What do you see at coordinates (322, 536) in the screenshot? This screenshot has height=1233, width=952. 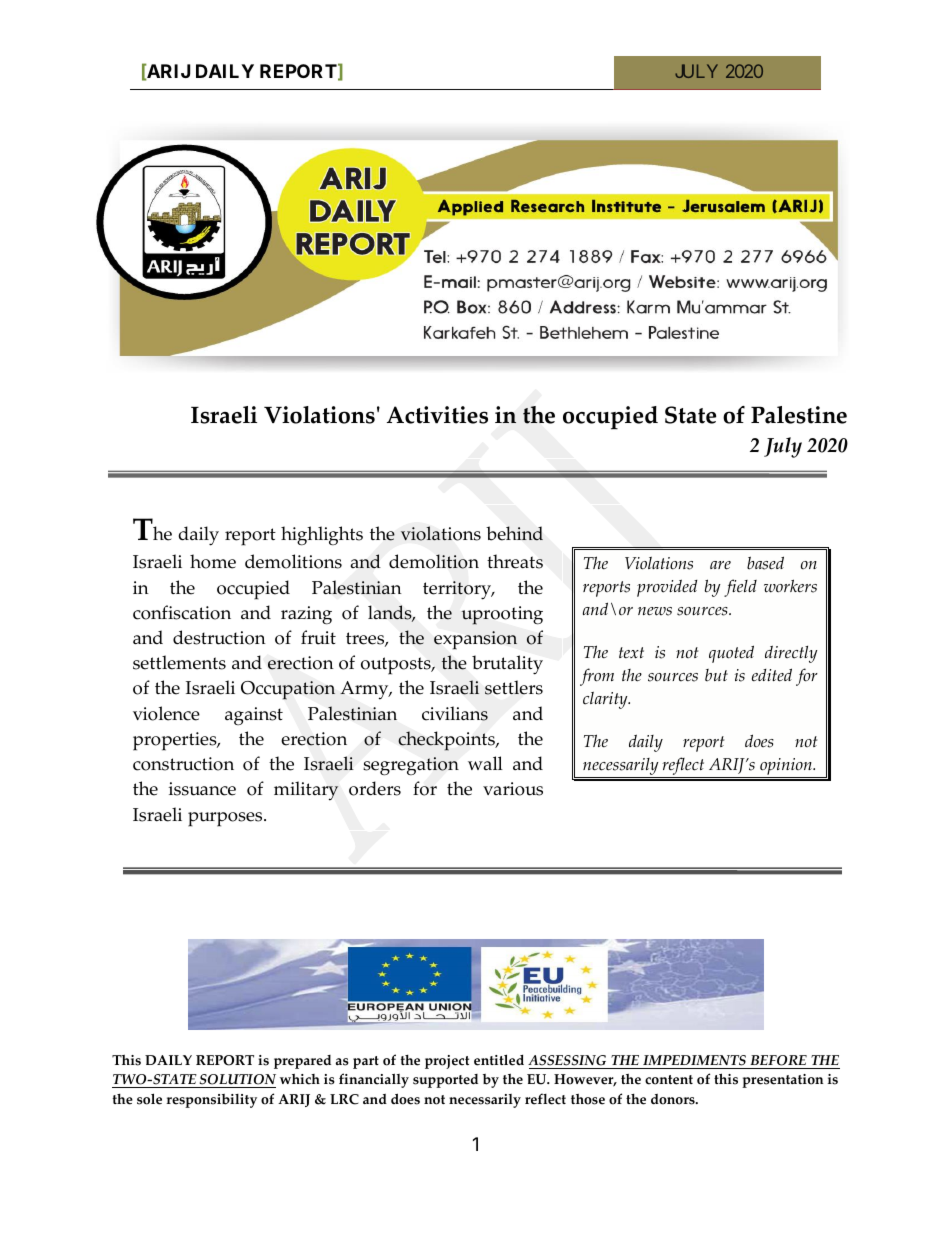 I see `highlights` at bounding box center [322, 536].
